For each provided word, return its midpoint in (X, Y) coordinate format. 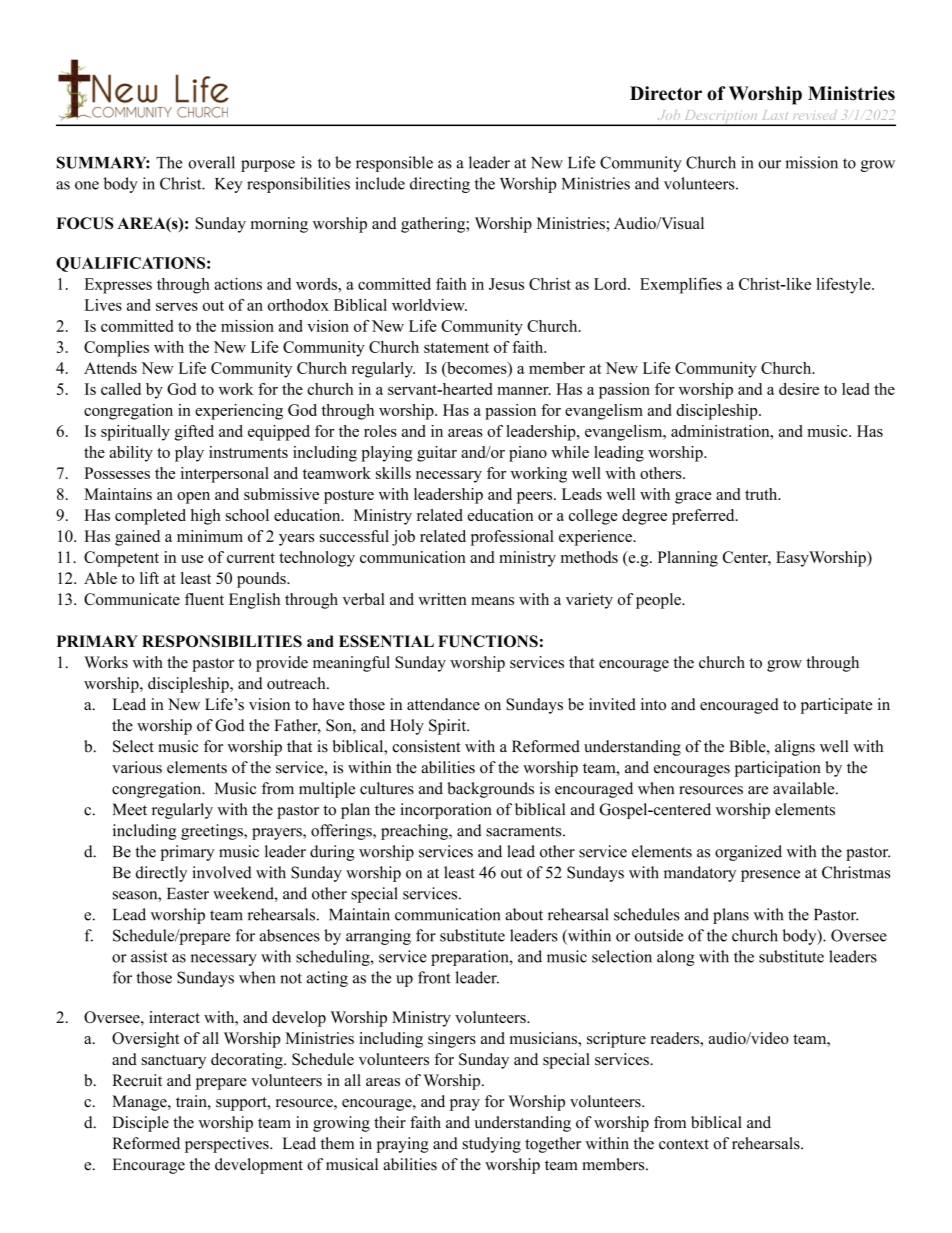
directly (161, 874)
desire (799, 389)
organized (748, 853)
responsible (394, 164)
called (121, 389)
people (659, 601)
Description (721, 118)
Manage (140, 1103)
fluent (204, 599)
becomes (477, 368)
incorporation (446, 811)
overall (211, 162)
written (442, 599)
